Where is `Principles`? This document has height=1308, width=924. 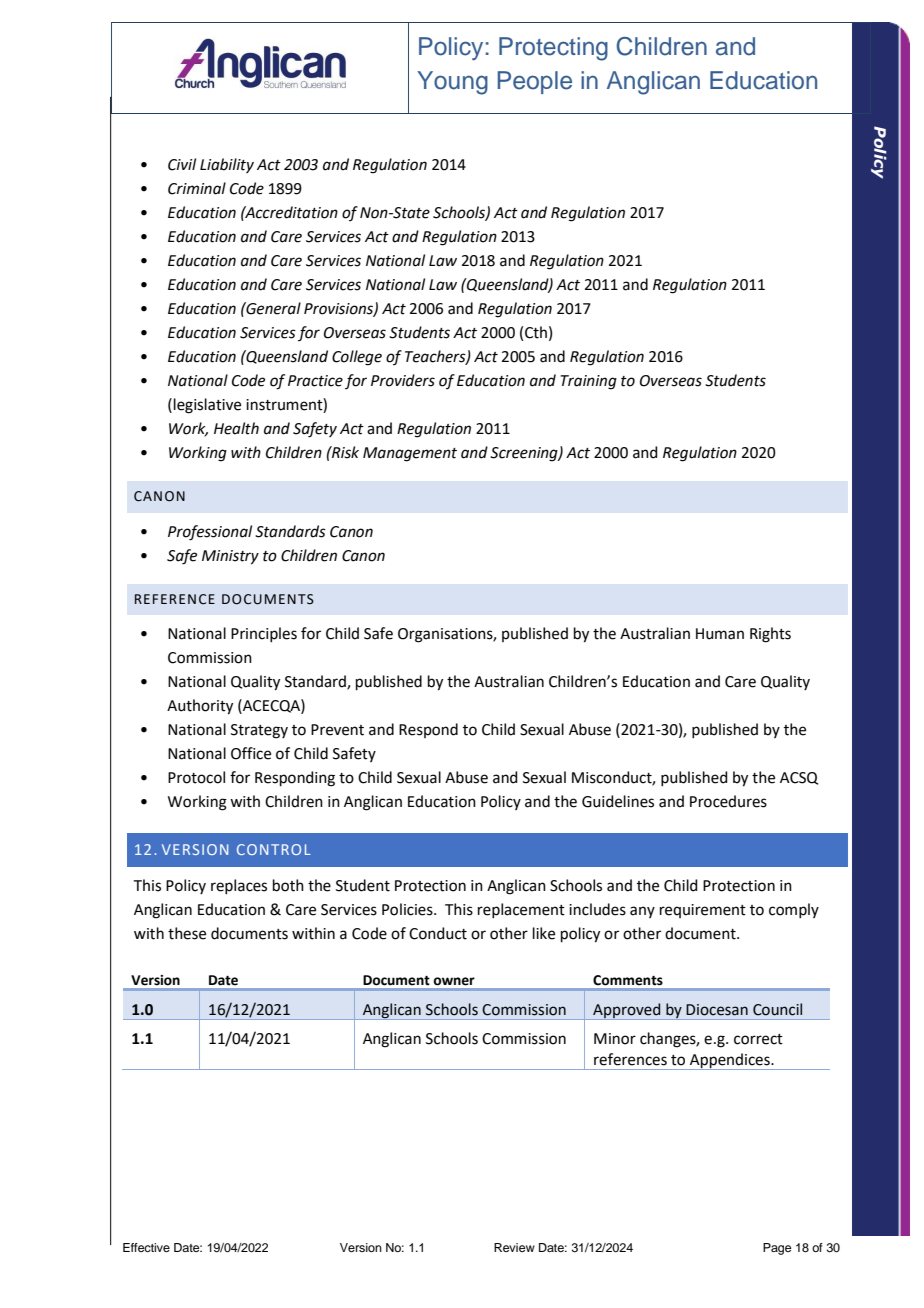 Principles is located at coordinates (264, 634).
